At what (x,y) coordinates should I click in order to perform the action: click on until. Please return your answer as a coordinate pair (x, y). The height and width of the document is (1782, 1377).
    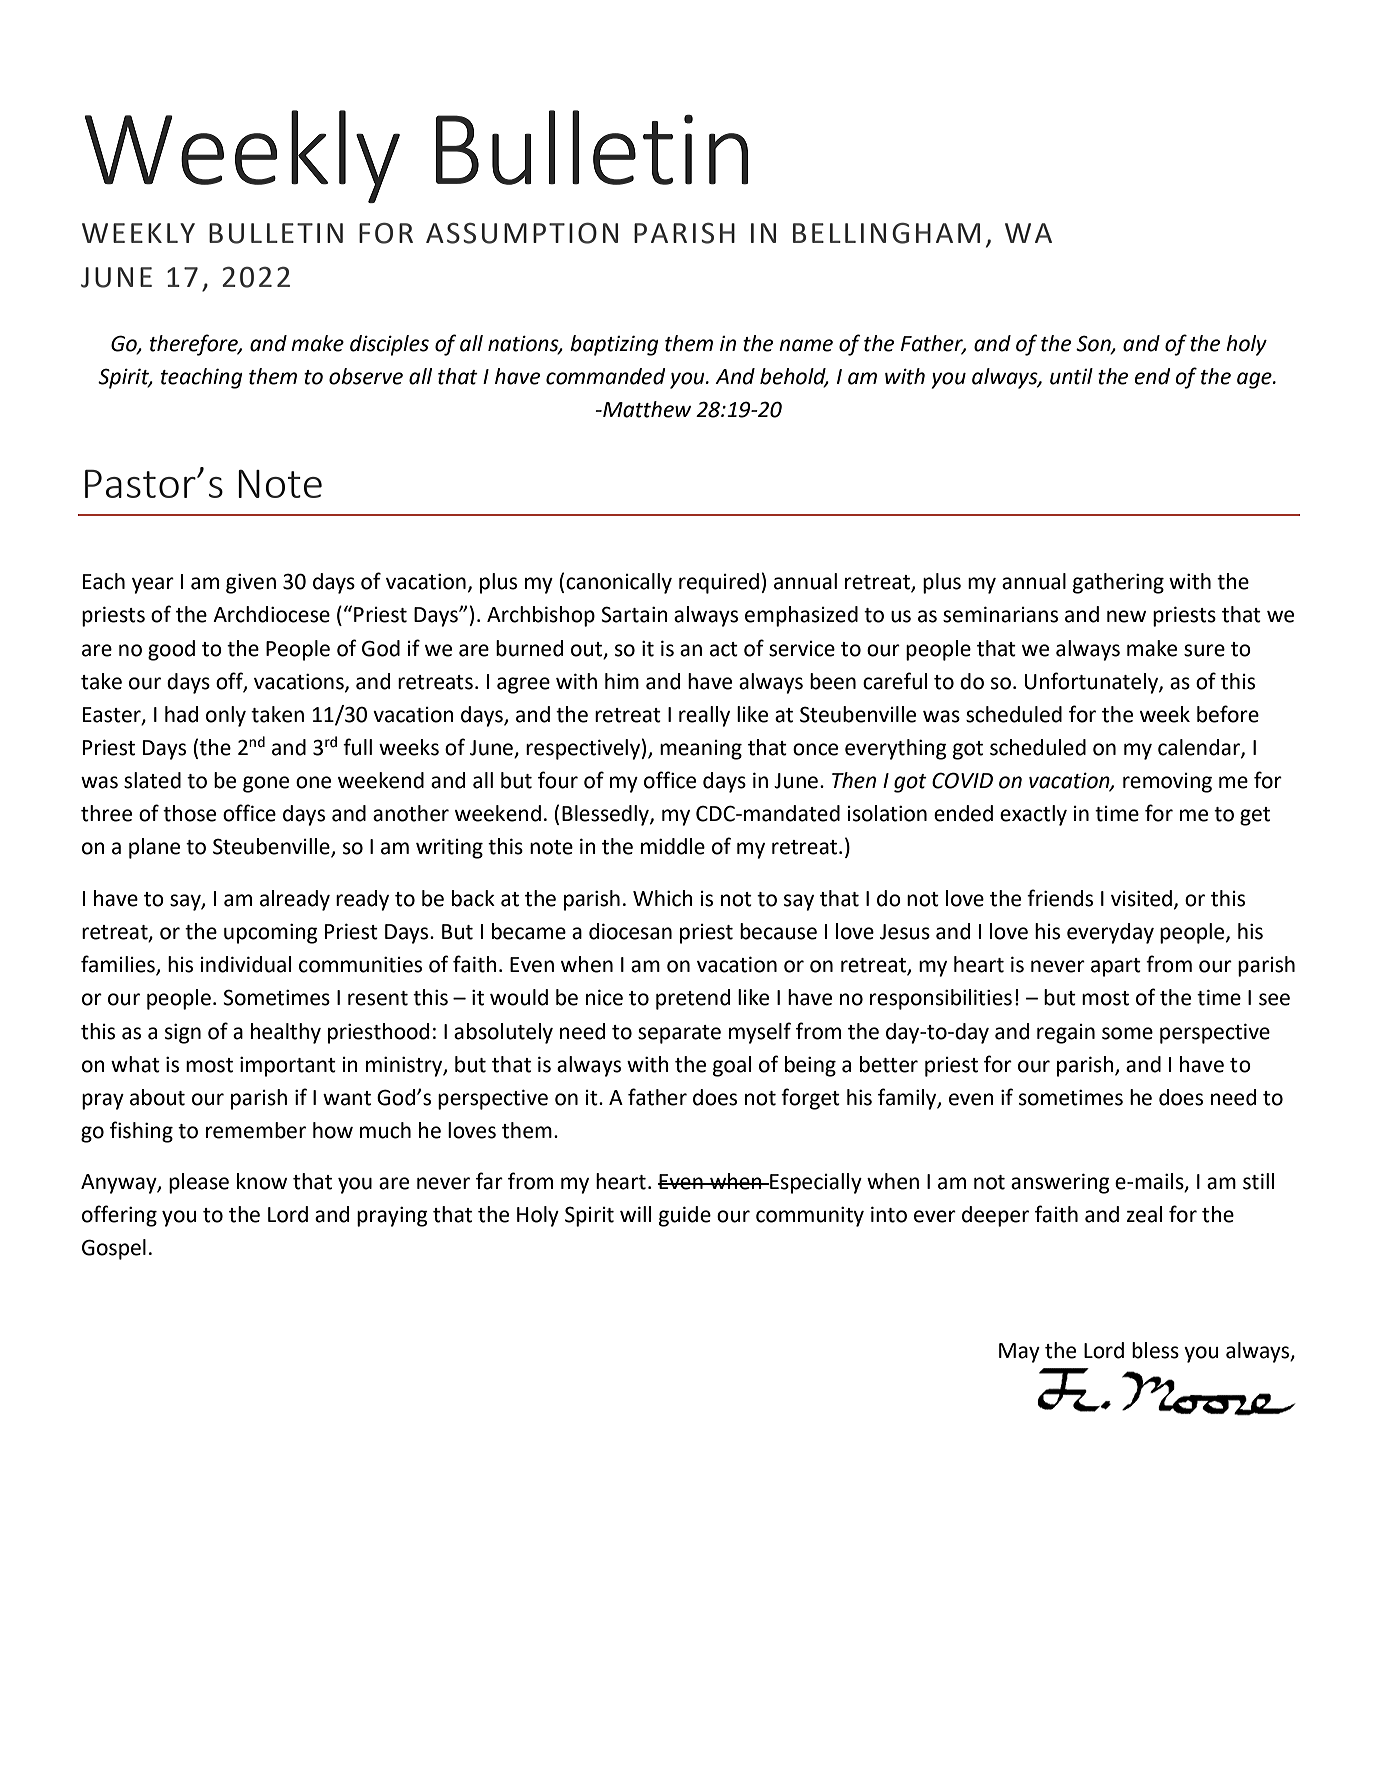
    Looking at the image, I should click on (1071, 376).
